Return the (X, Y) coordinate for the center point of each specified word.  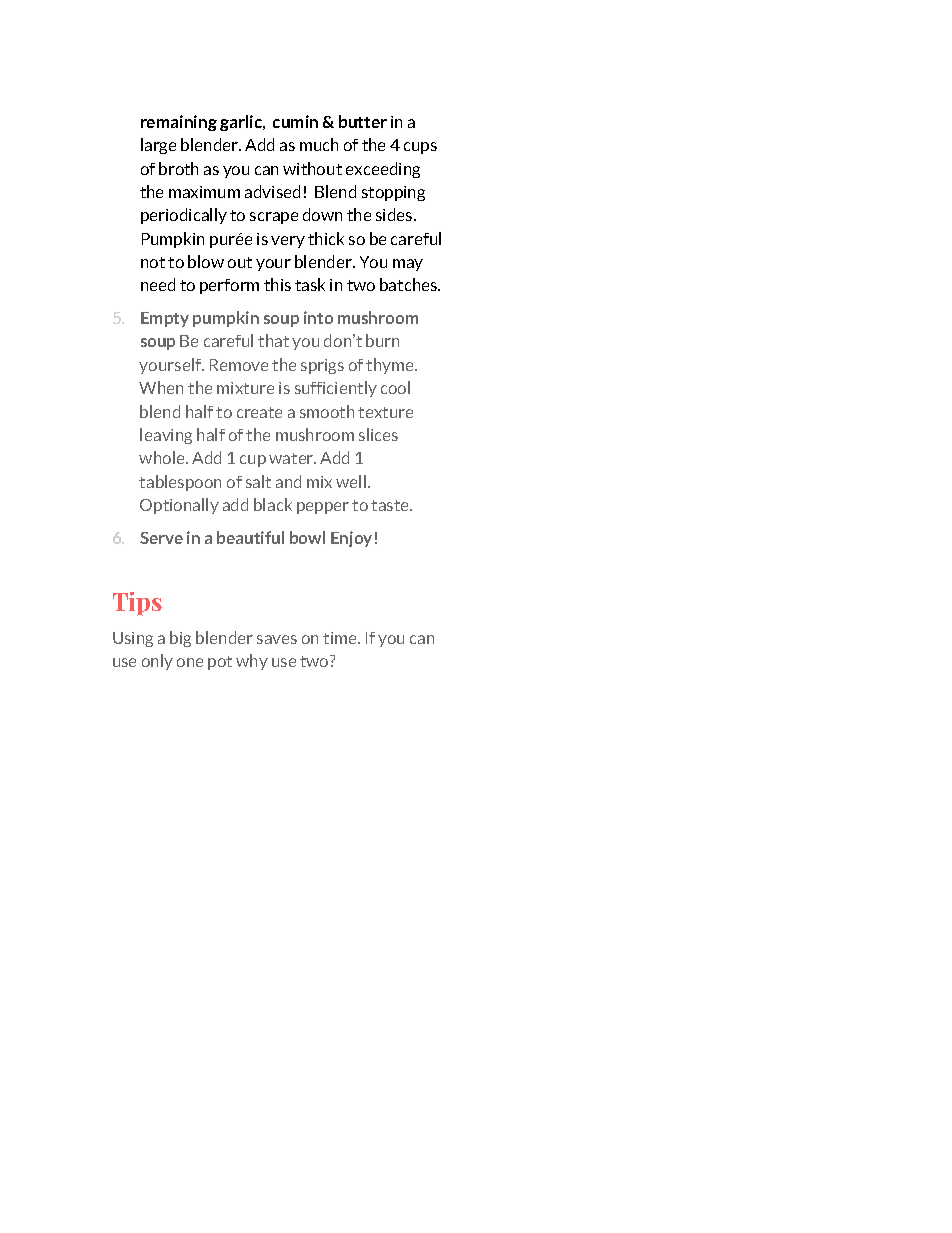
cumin (295, 121)
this (277, 284)
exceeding (383, 170)
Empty (165, 319)
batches (410, 284)
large (158, 146)
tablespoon (180, 483)
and (288, 481)
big (180, 639)
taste (391, 505)
